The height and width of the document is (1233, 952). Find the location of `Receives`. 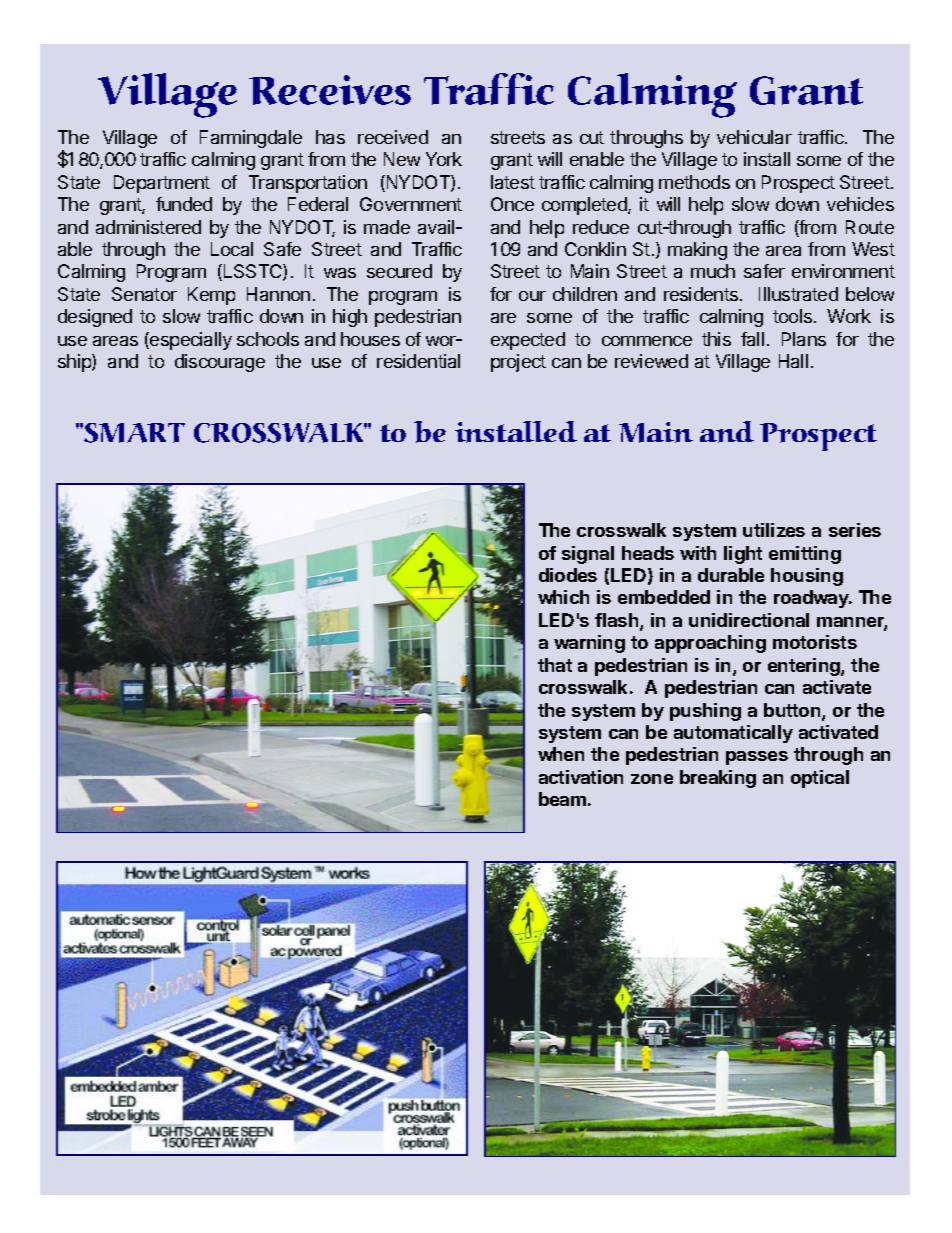

Receives is located at coordinates (330, 90).
